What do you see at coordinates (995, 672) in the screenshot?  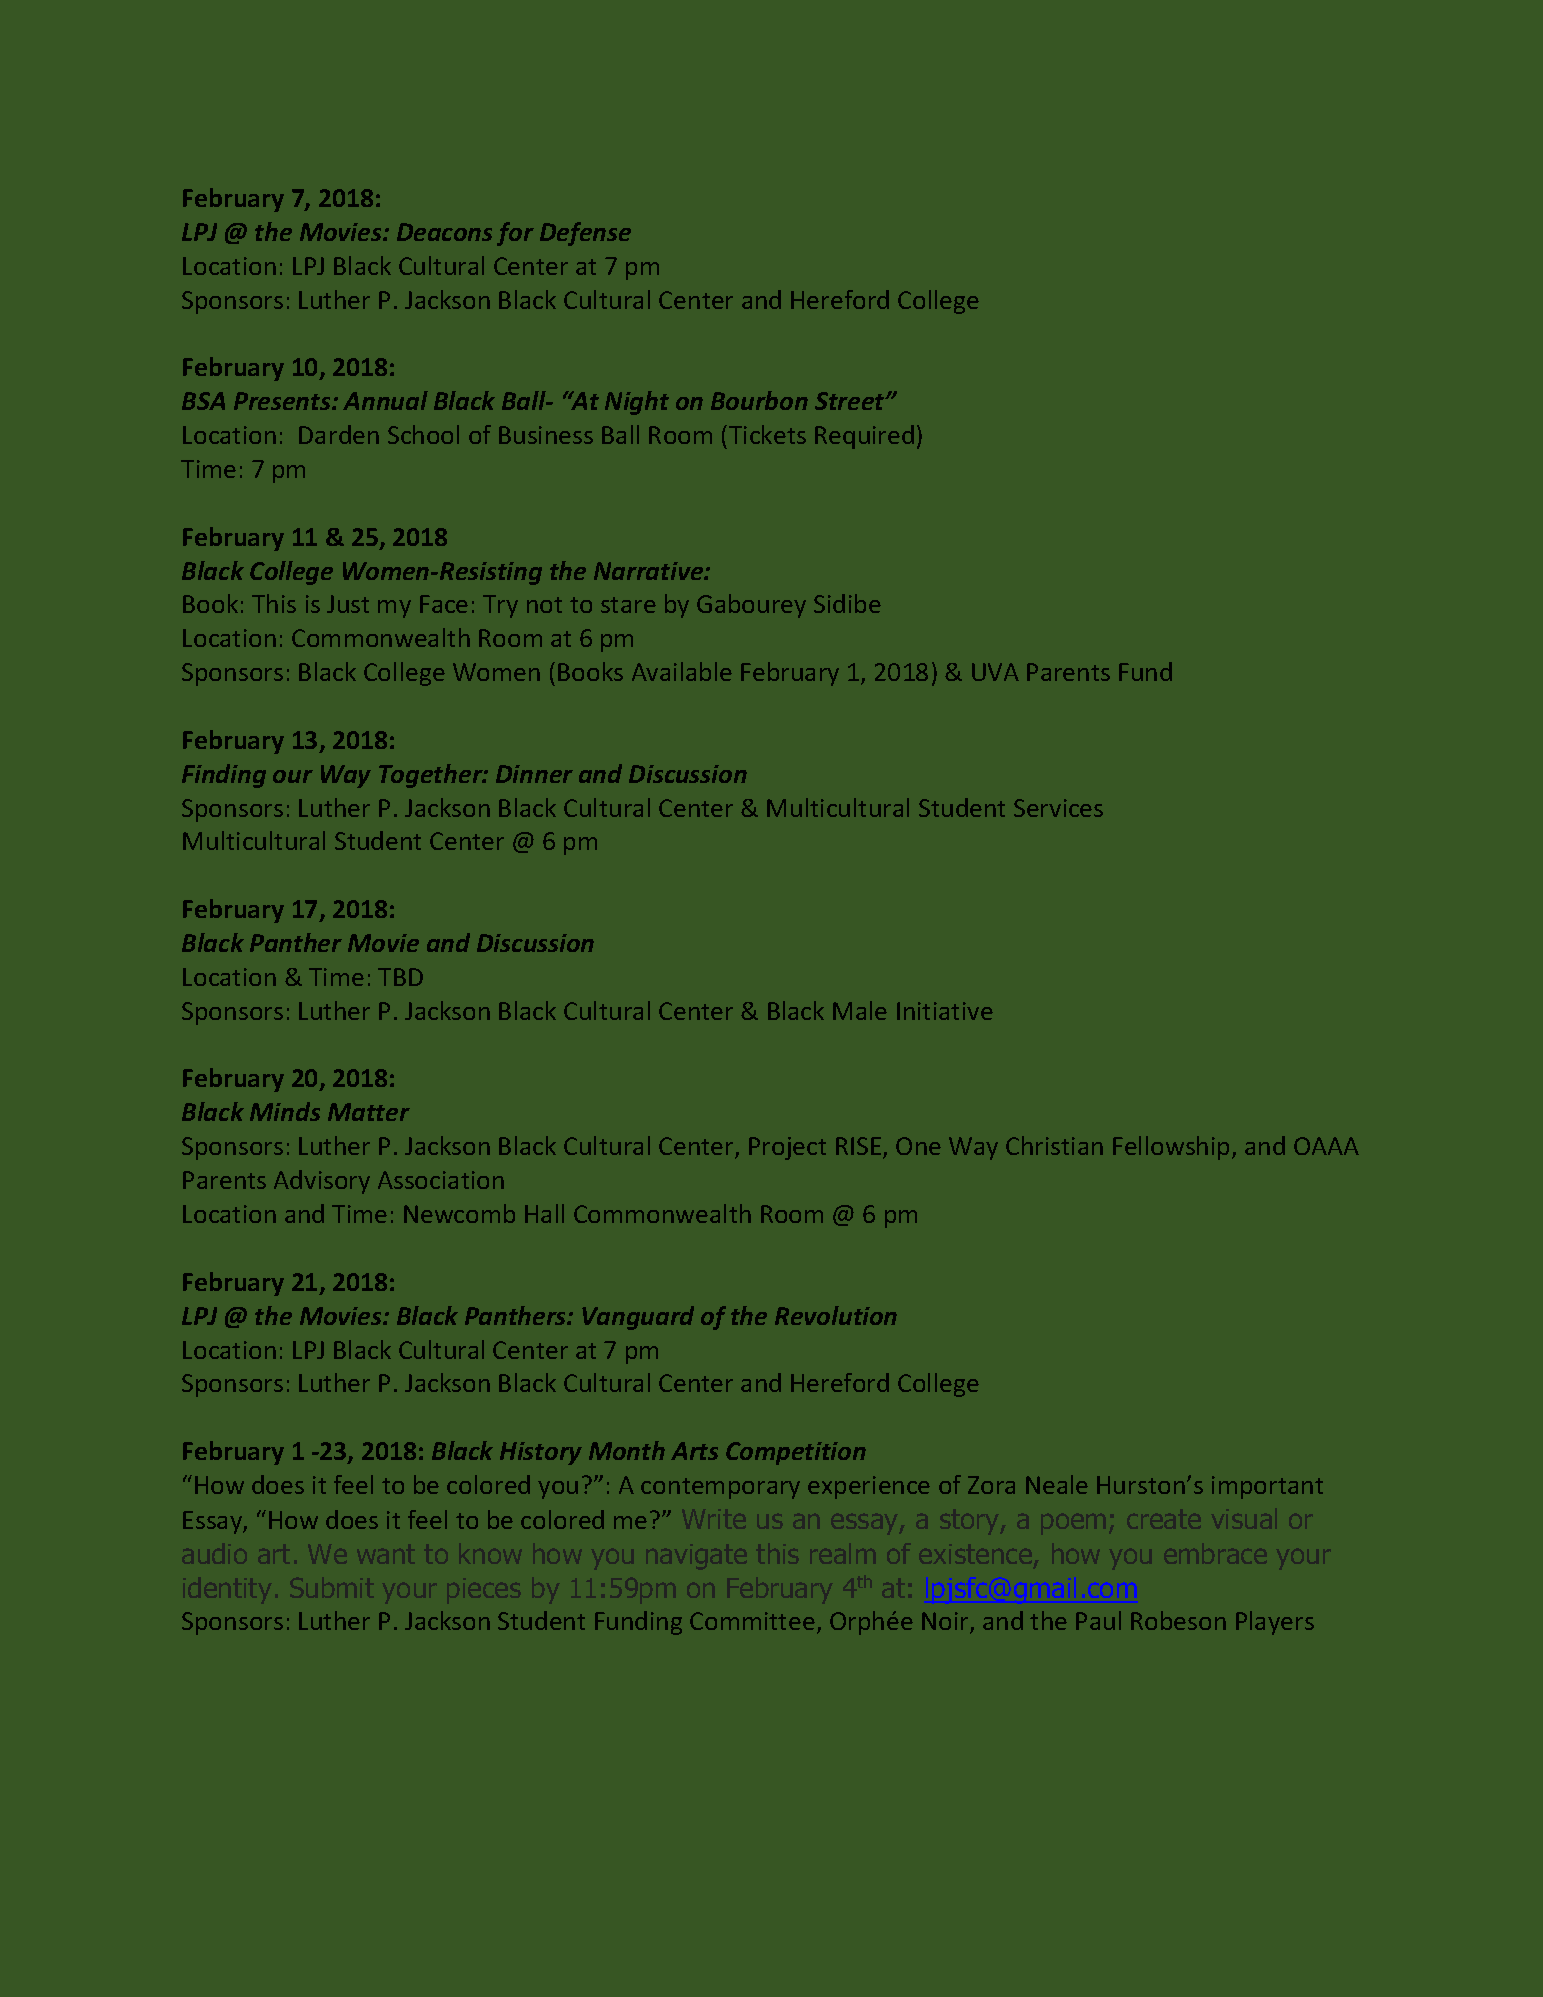 I see `UVA` at bounding box center [995, 672].
